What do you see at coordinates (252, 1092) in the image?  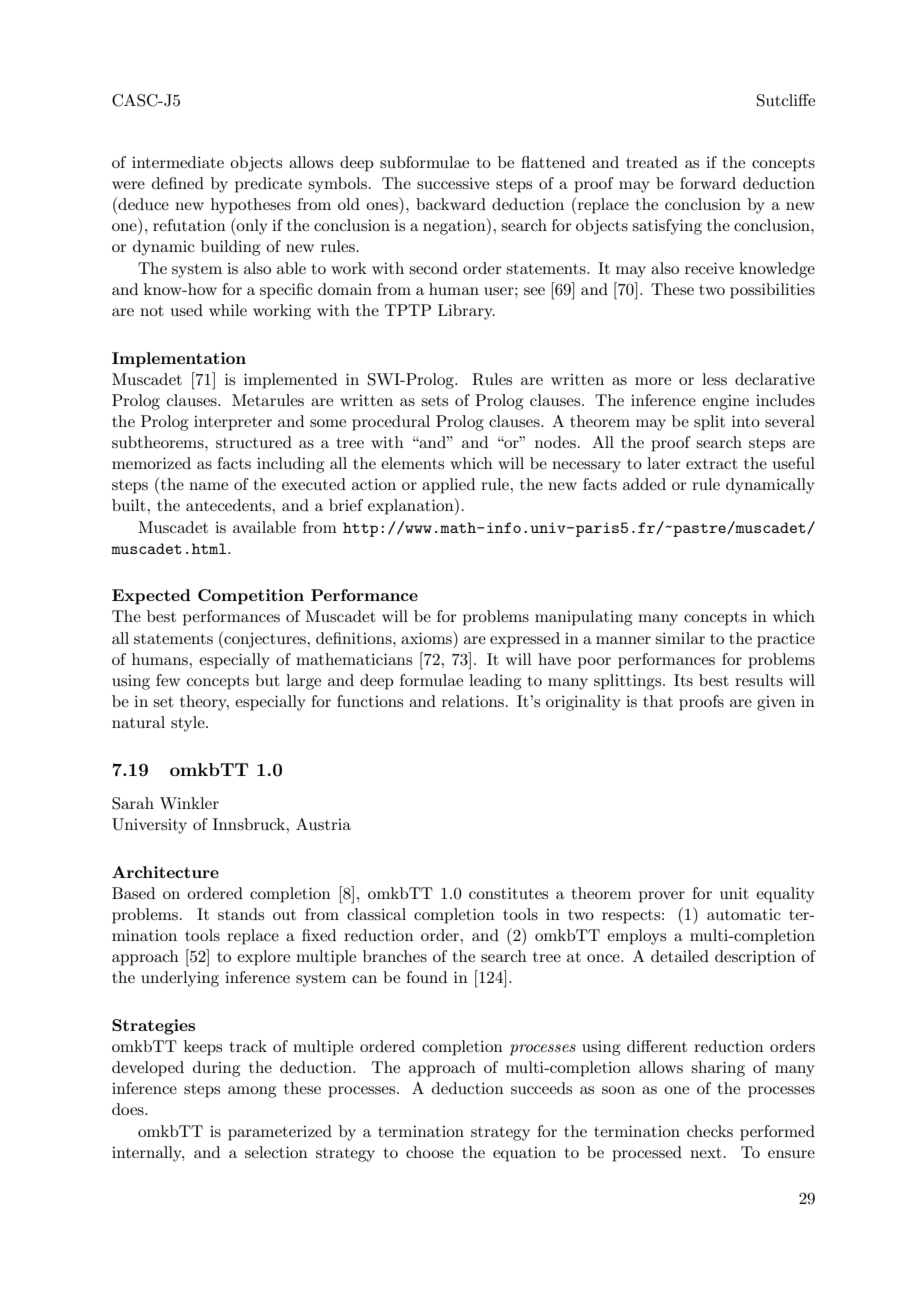 I see `among` at bounding box center [252, 1092].
